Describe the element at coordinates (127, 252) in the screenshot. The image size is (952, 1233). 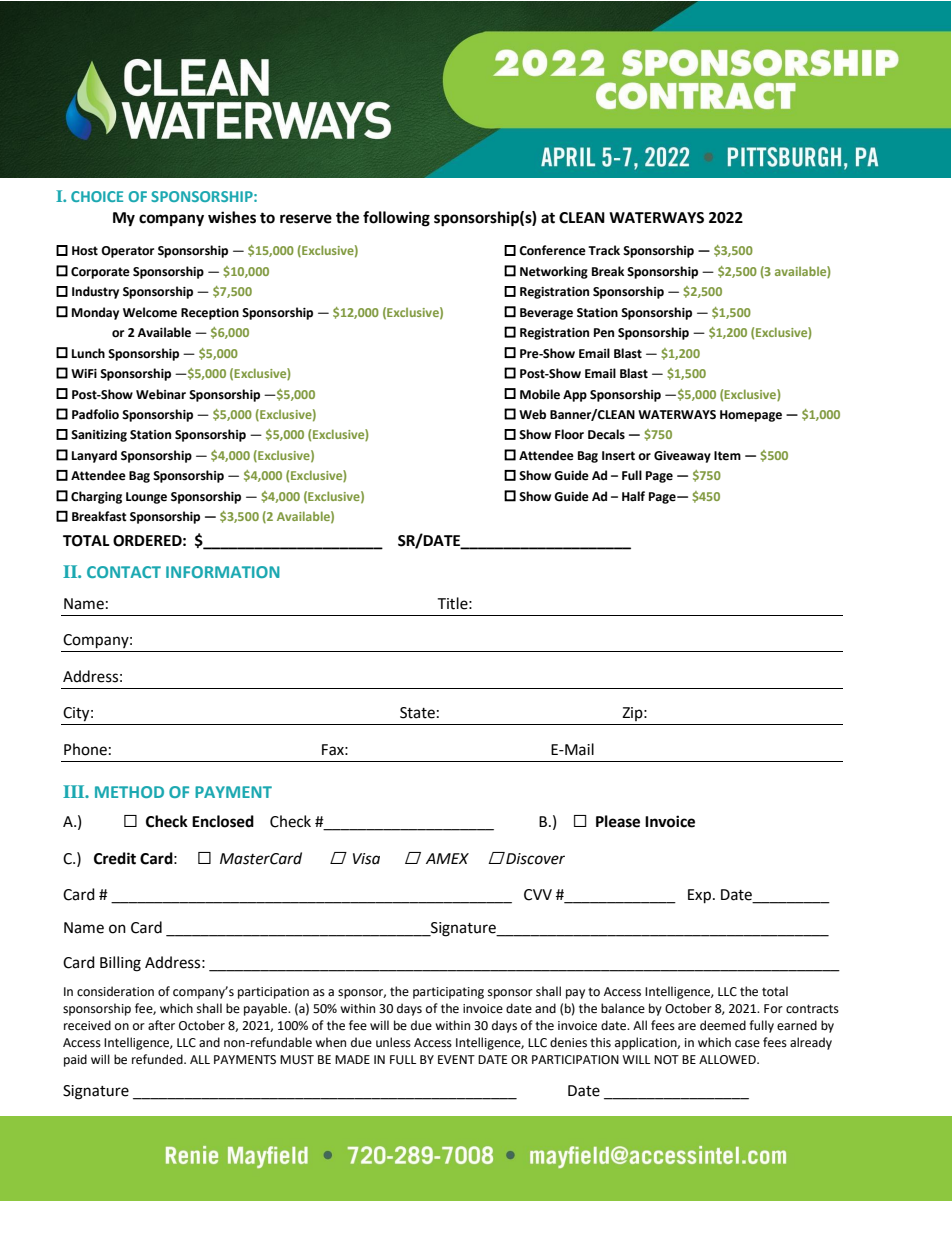
I see `Operator` at that location.
